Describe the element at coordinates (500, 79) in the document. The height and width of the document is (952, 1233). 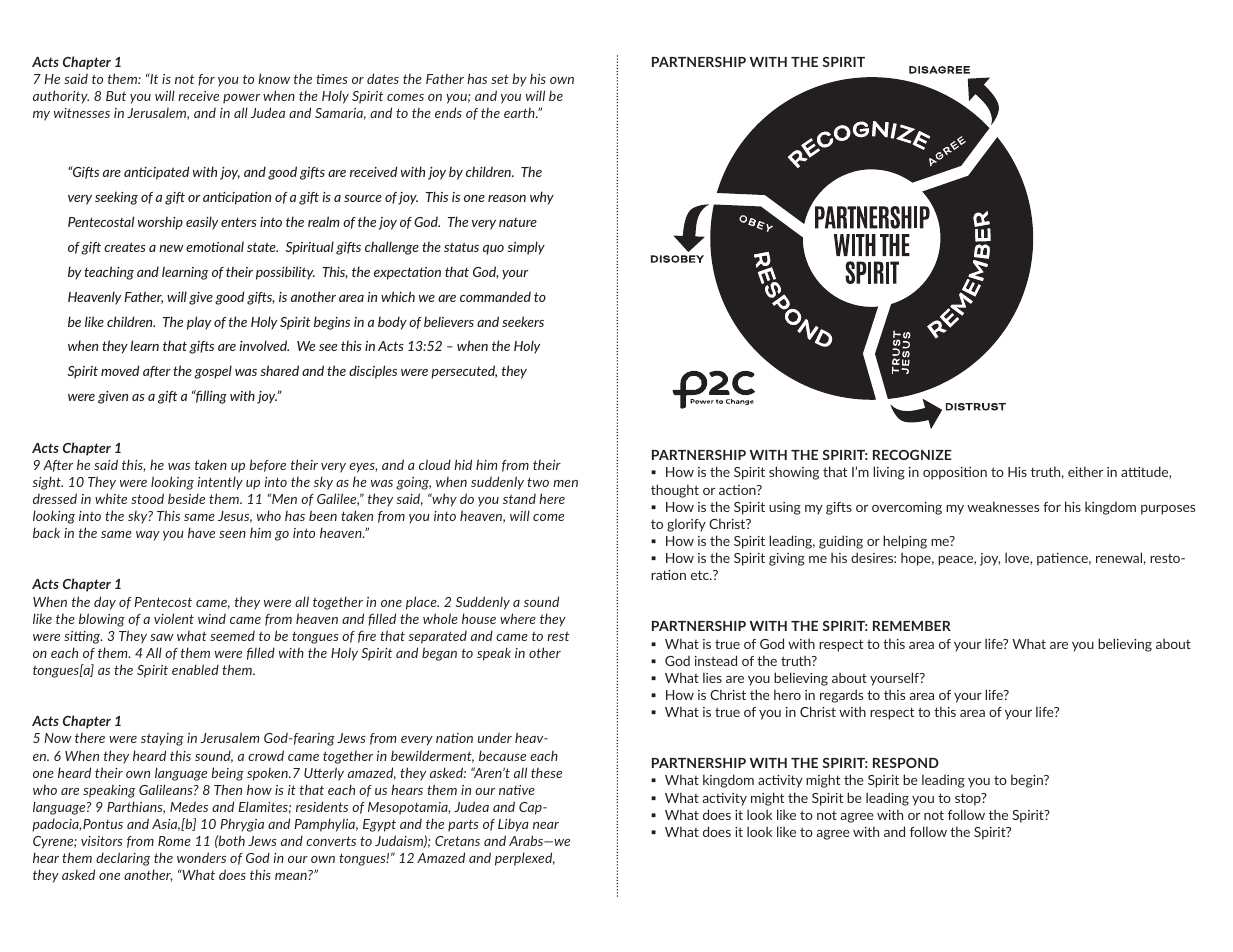
I see `set` at that location.
